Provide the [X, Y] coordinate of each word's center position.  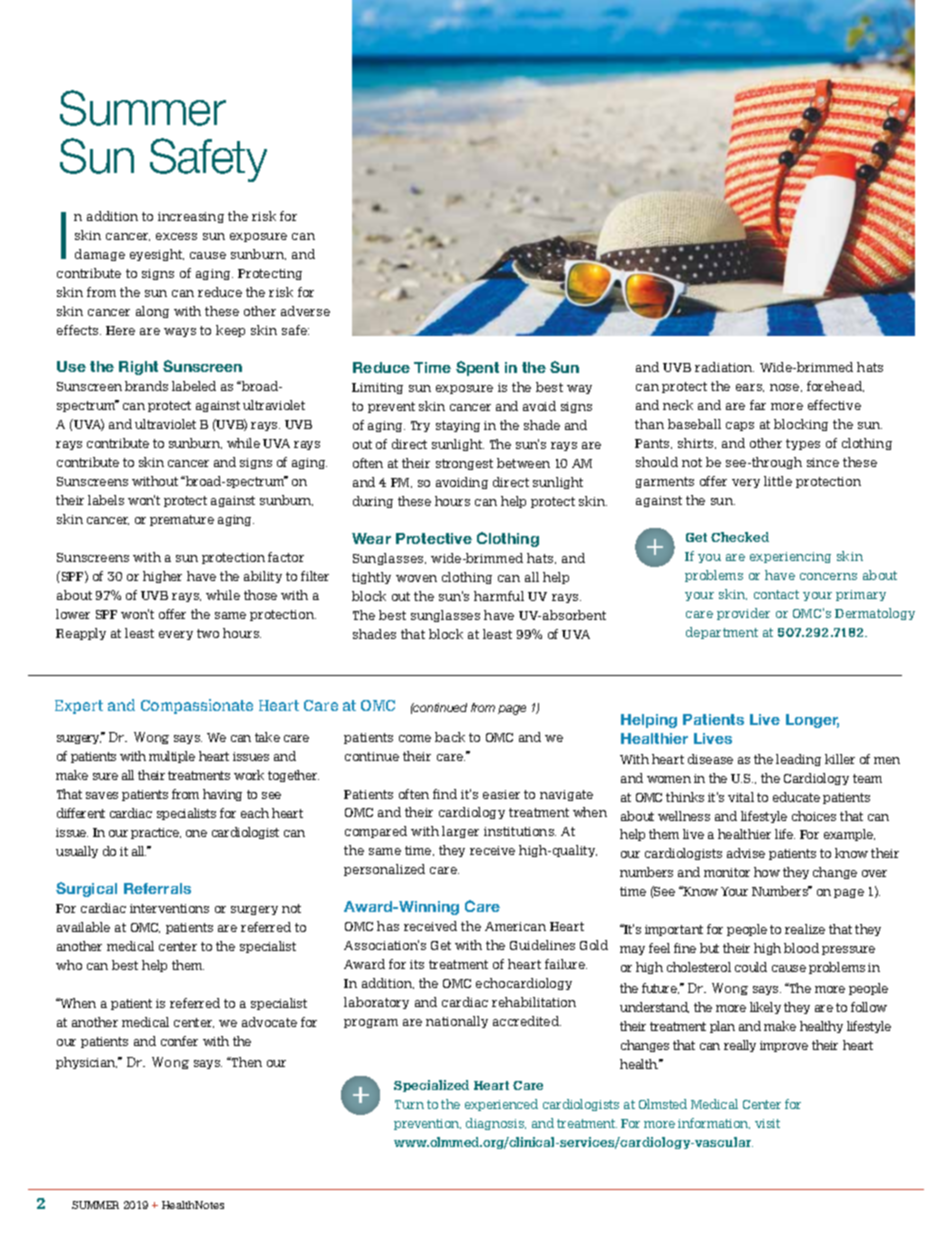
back [450, 737]
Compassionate [197, 706]
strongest [464, 464]
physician [86, 1063]
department [722, 633]
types [803, 444]
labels [106, 500]
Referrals [157, 888]
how [767, 872]
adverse [305, 311]
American [515, 926]
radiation [724, 367]
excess [176, 236]
